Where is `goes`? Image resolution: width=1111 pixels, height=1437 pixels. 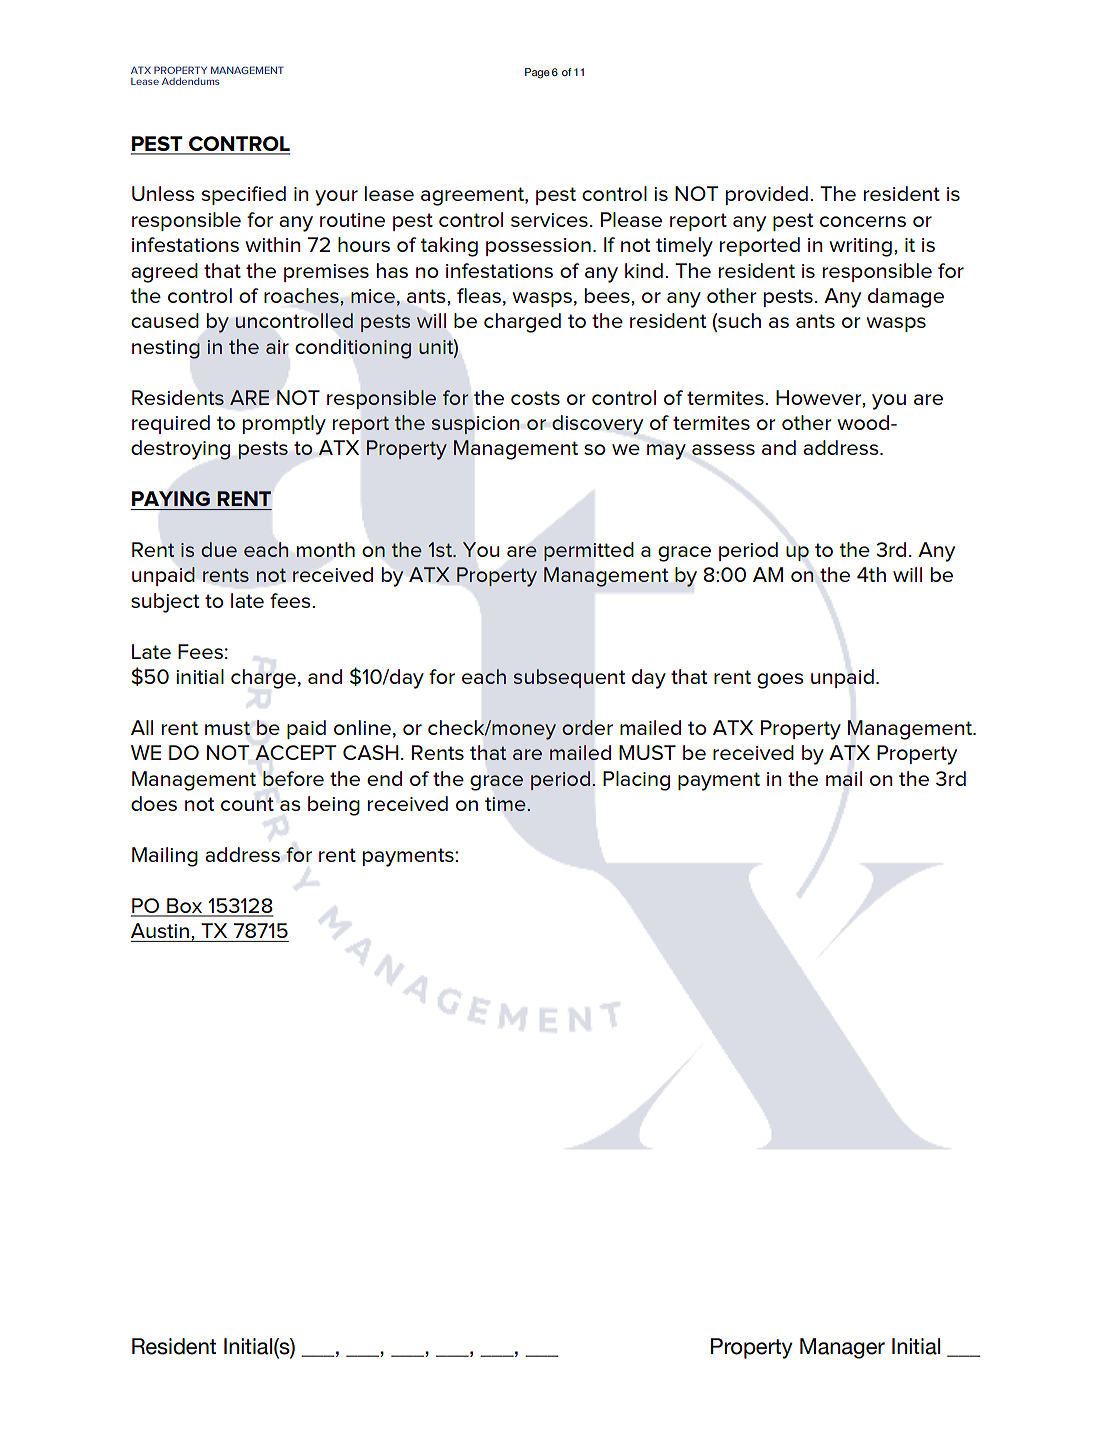
goes is located at coordinates (780, 681).
